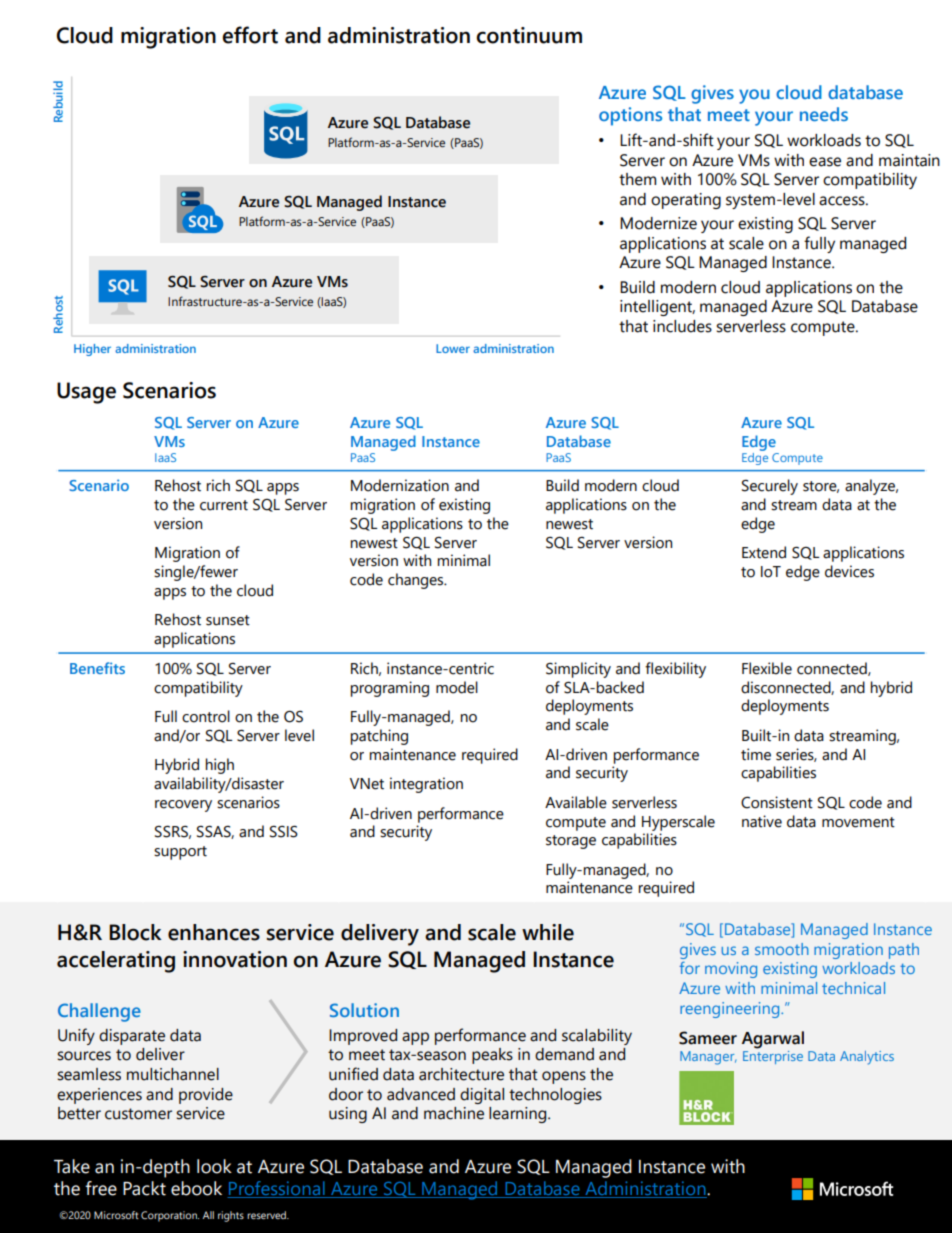 This screenshot has height=1233, width=952. Describe the element at coordinates (457, 687) in the screenshot. I see `model` at that location.
